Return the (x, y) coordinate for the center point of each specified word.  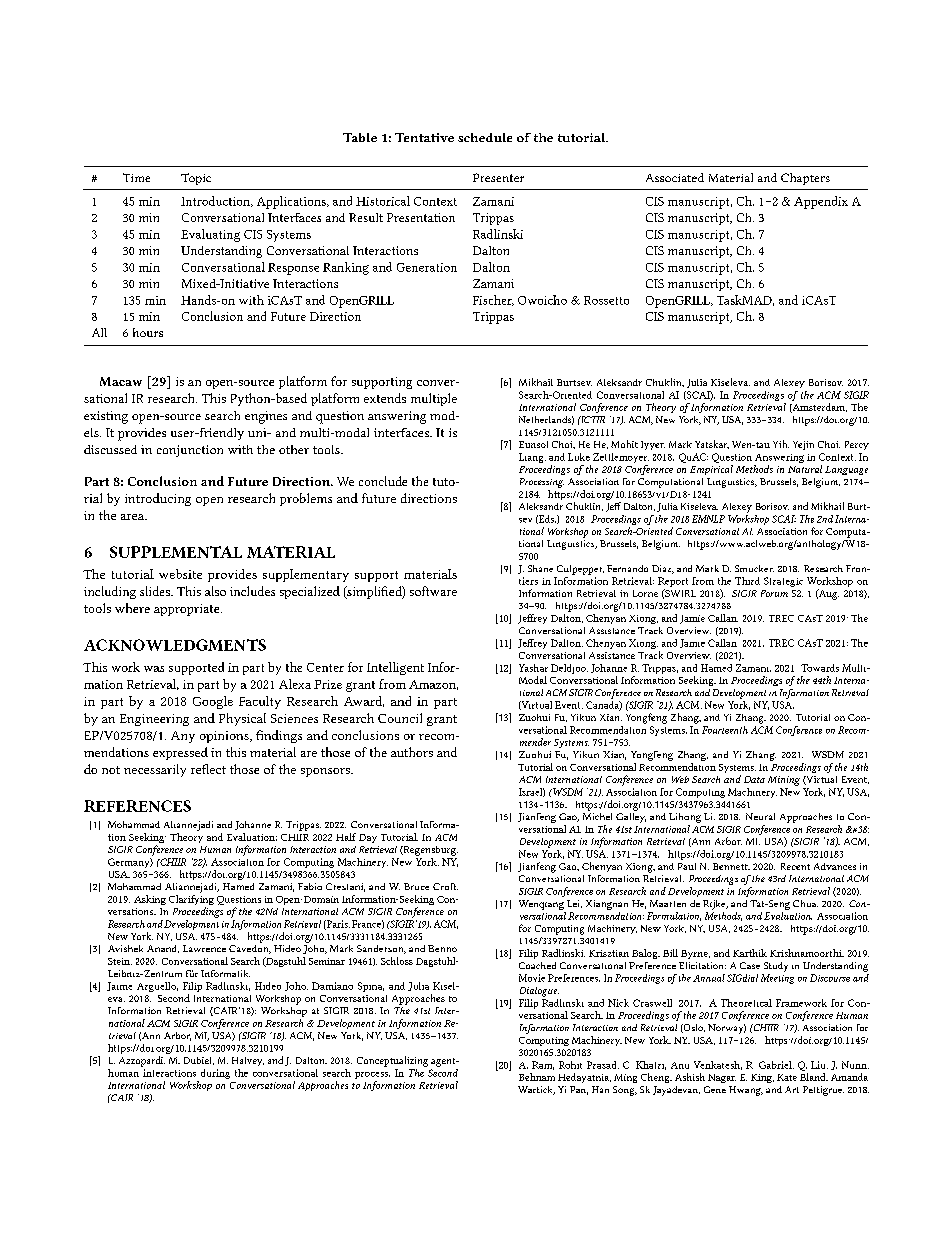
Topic (196, 179)
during (215, 1074)
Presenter (498, 177)
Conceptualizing (392, 1061)
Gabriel (776, 1065)
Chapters (805, 179)
